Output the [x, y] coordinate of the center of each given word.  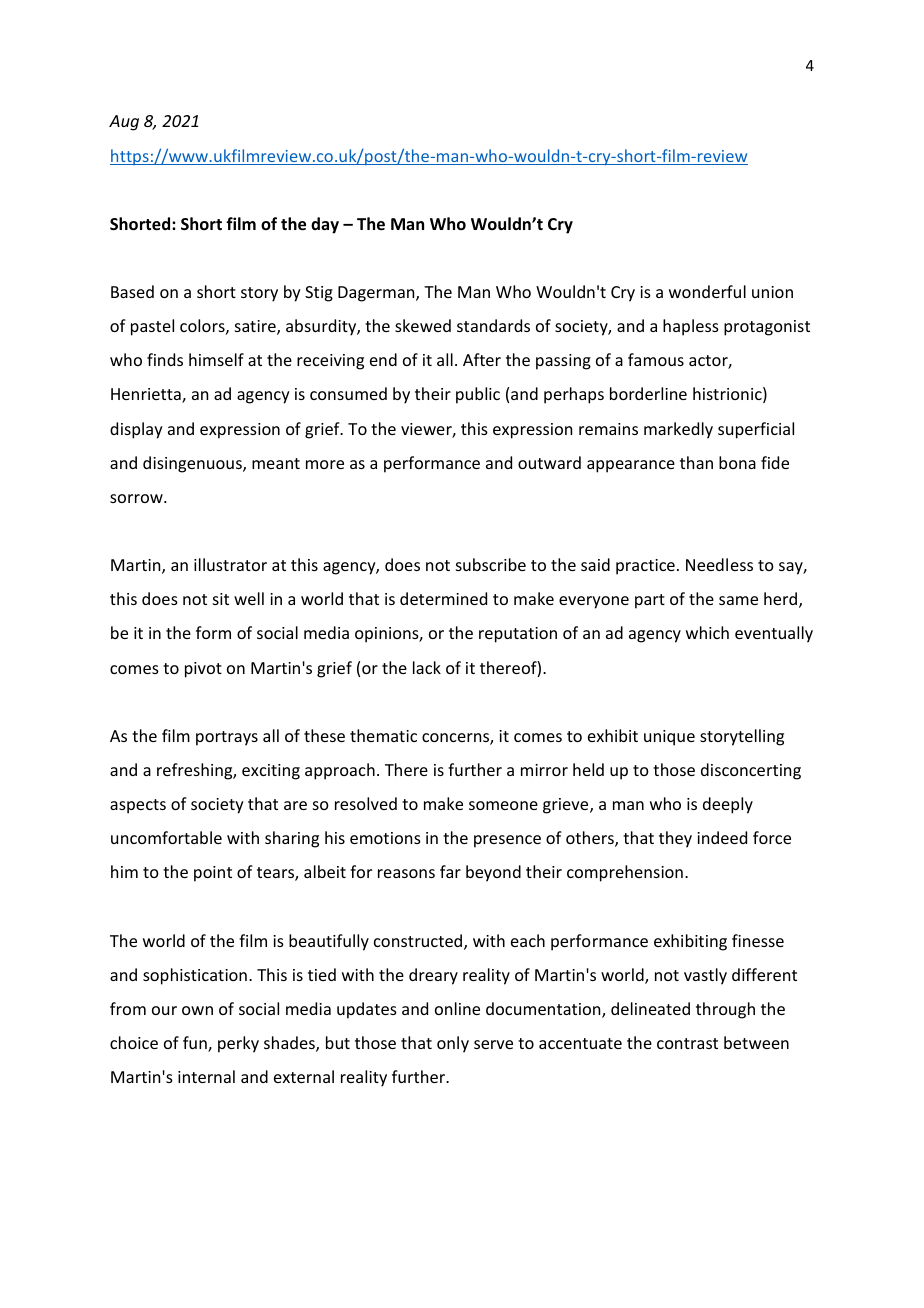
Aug [124, 123]
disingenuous [193, 464]
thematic [383, 735]
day [325, 225]
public [478, 395]
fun [196, 1044]
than [696, 462]
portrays [227, 738]
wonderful [707, 291]
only [453, 1044]
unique [669, 738]
